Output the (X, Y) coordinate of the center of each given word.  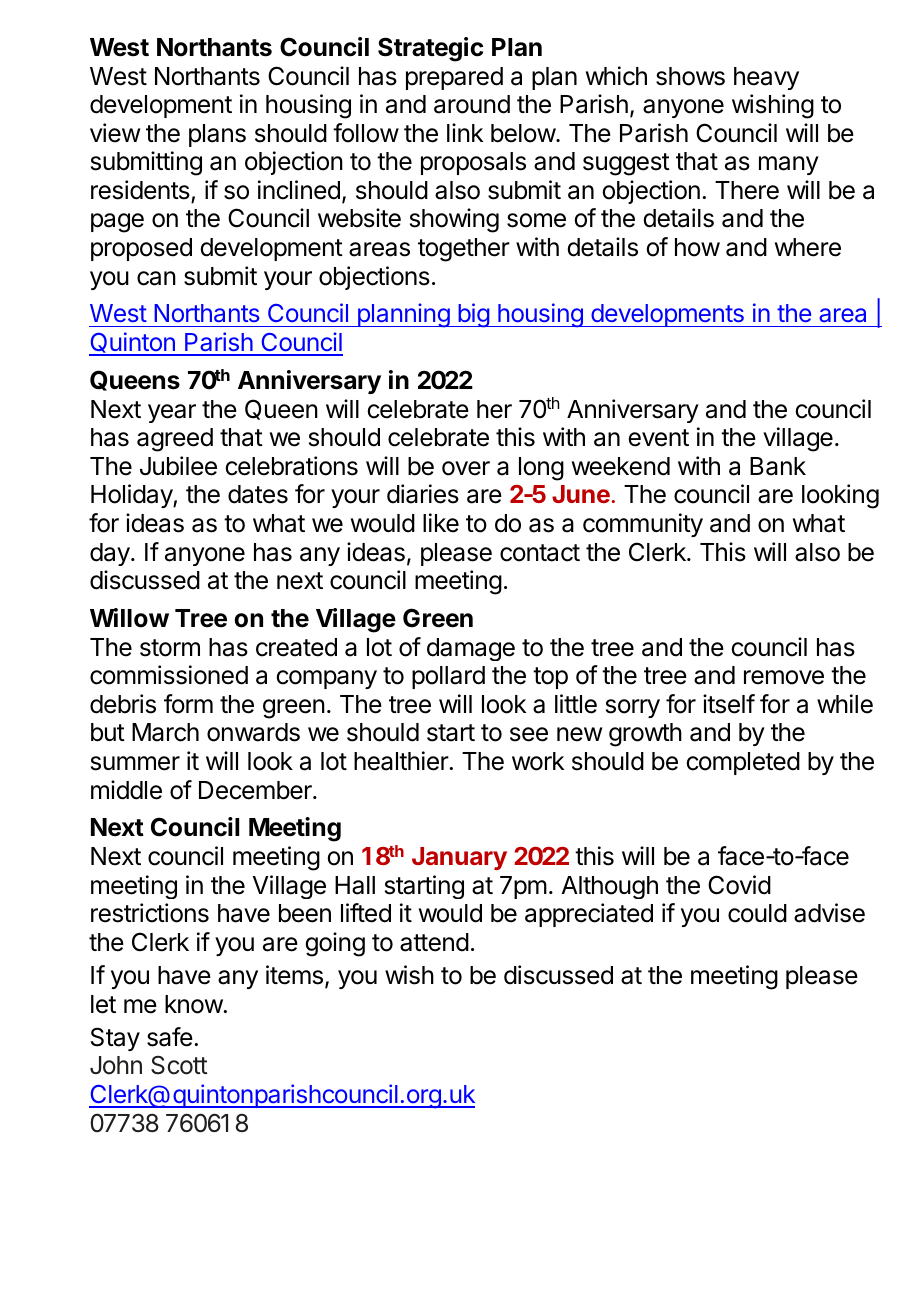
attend (434, 942)
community (643, 525)
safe (170, 1037)
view (115, 133)
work (538, 761)
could (757, 913)
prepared (454, 78)
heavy (766, 78)
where (808, 247)
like (441, 523)
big (473, 315)
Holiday (132, 496)
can (156, 278)
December (256, 790)
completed (743, 763)
